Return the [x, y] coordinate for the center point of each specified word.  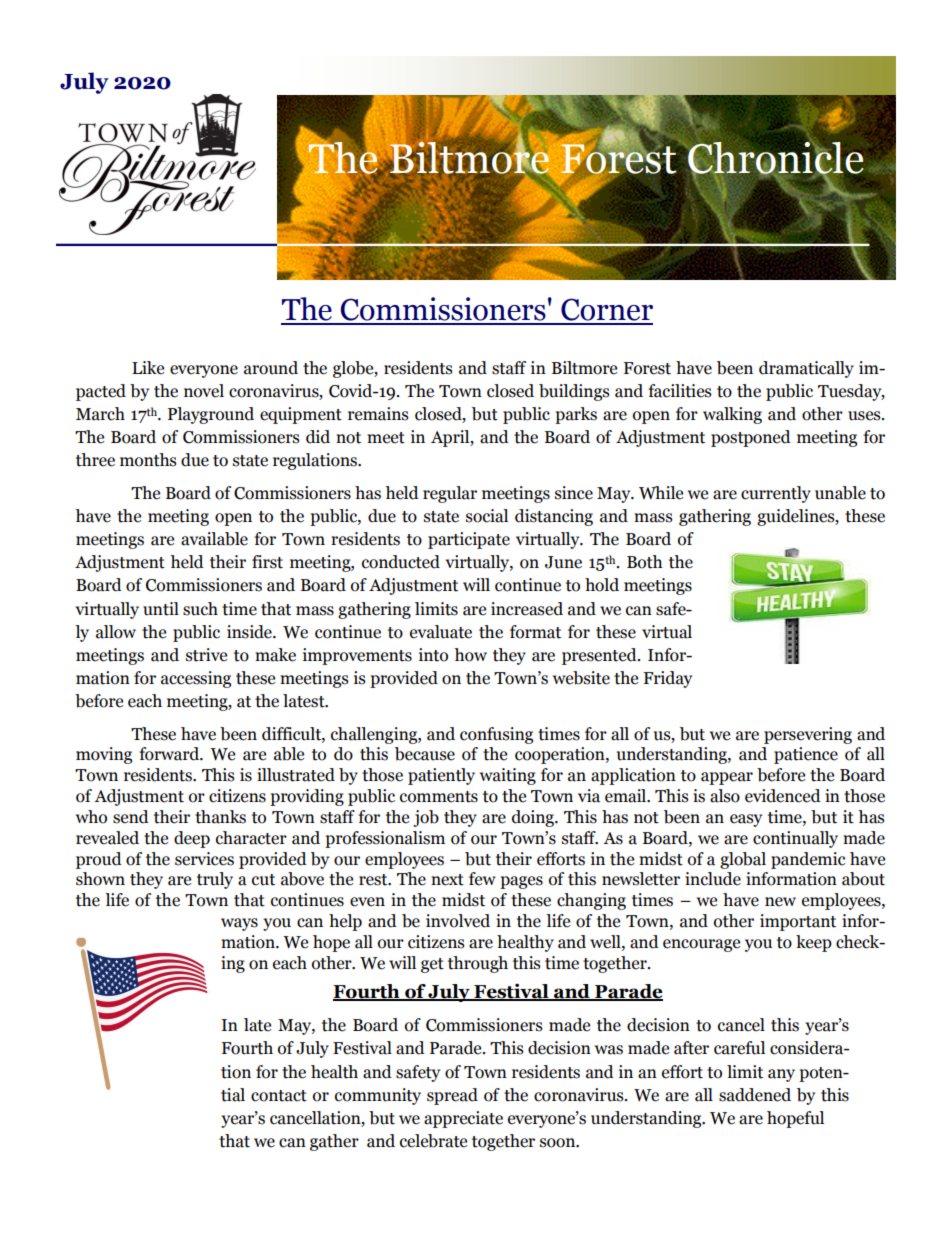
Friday [667, 679]
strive [206, 655]
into [433, 655]
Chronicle [774, 157]
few [482, 879]
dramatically [806, 369]
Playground [211, 415]
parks [576, 415]
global [743, 860]
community [378, 1096]
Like [148, 368]
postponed [751, 438]
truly [215, 880]
